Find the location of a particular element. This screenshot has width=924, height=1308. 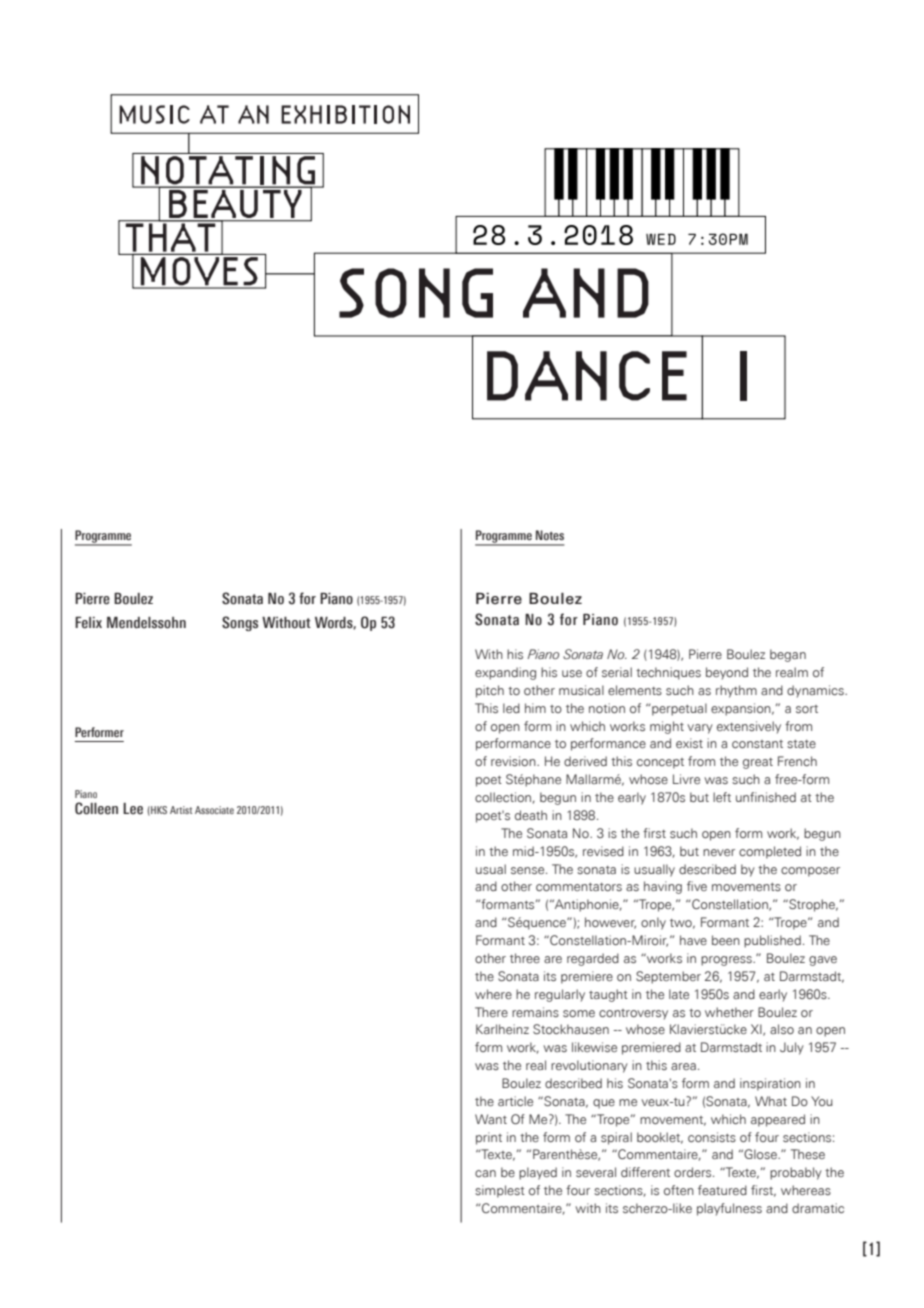

simplest is located at coordinates (500, 1191).
